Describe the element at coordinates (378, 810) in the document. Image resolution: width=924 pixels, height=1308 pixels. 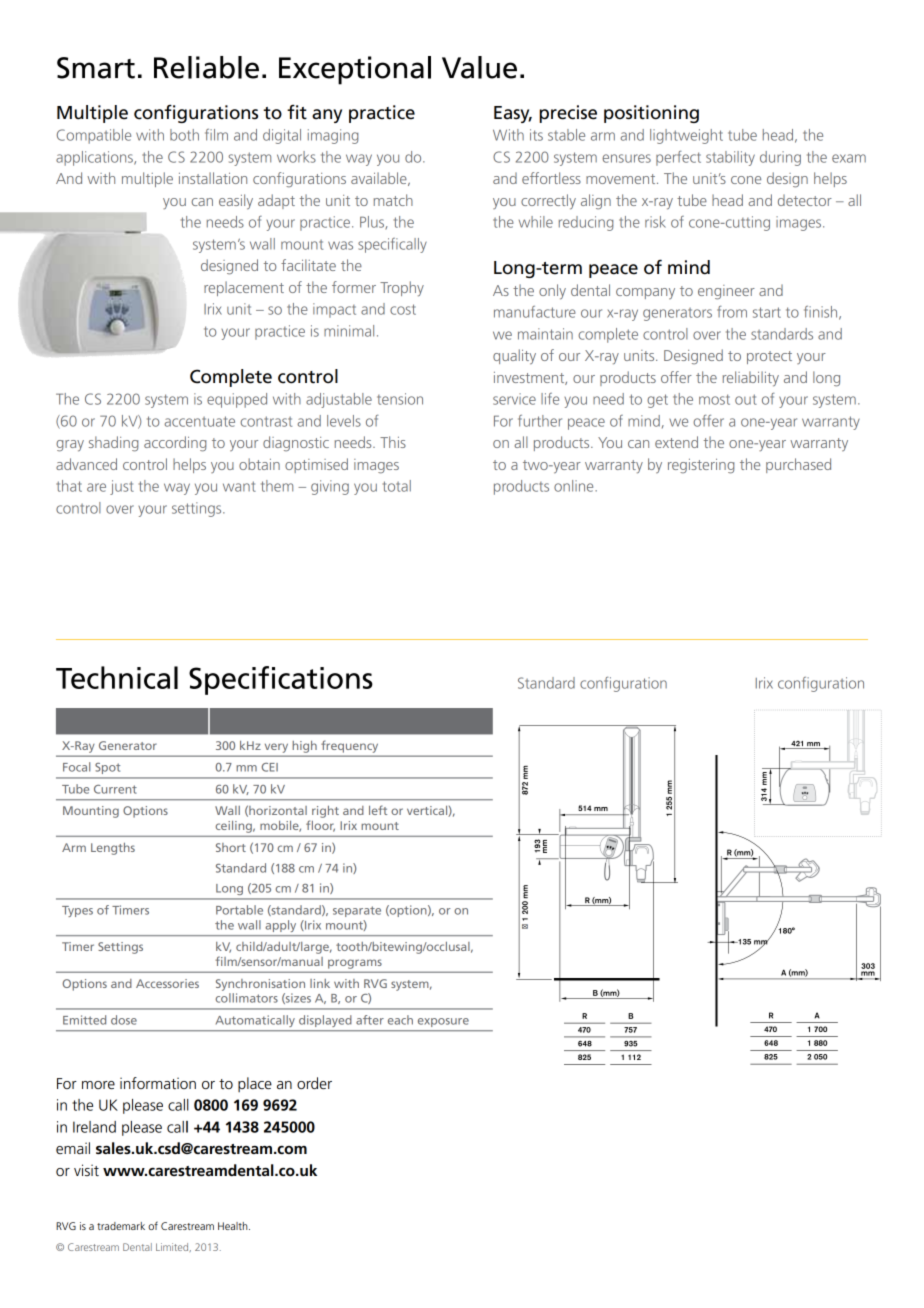
I see `left` at that location.
